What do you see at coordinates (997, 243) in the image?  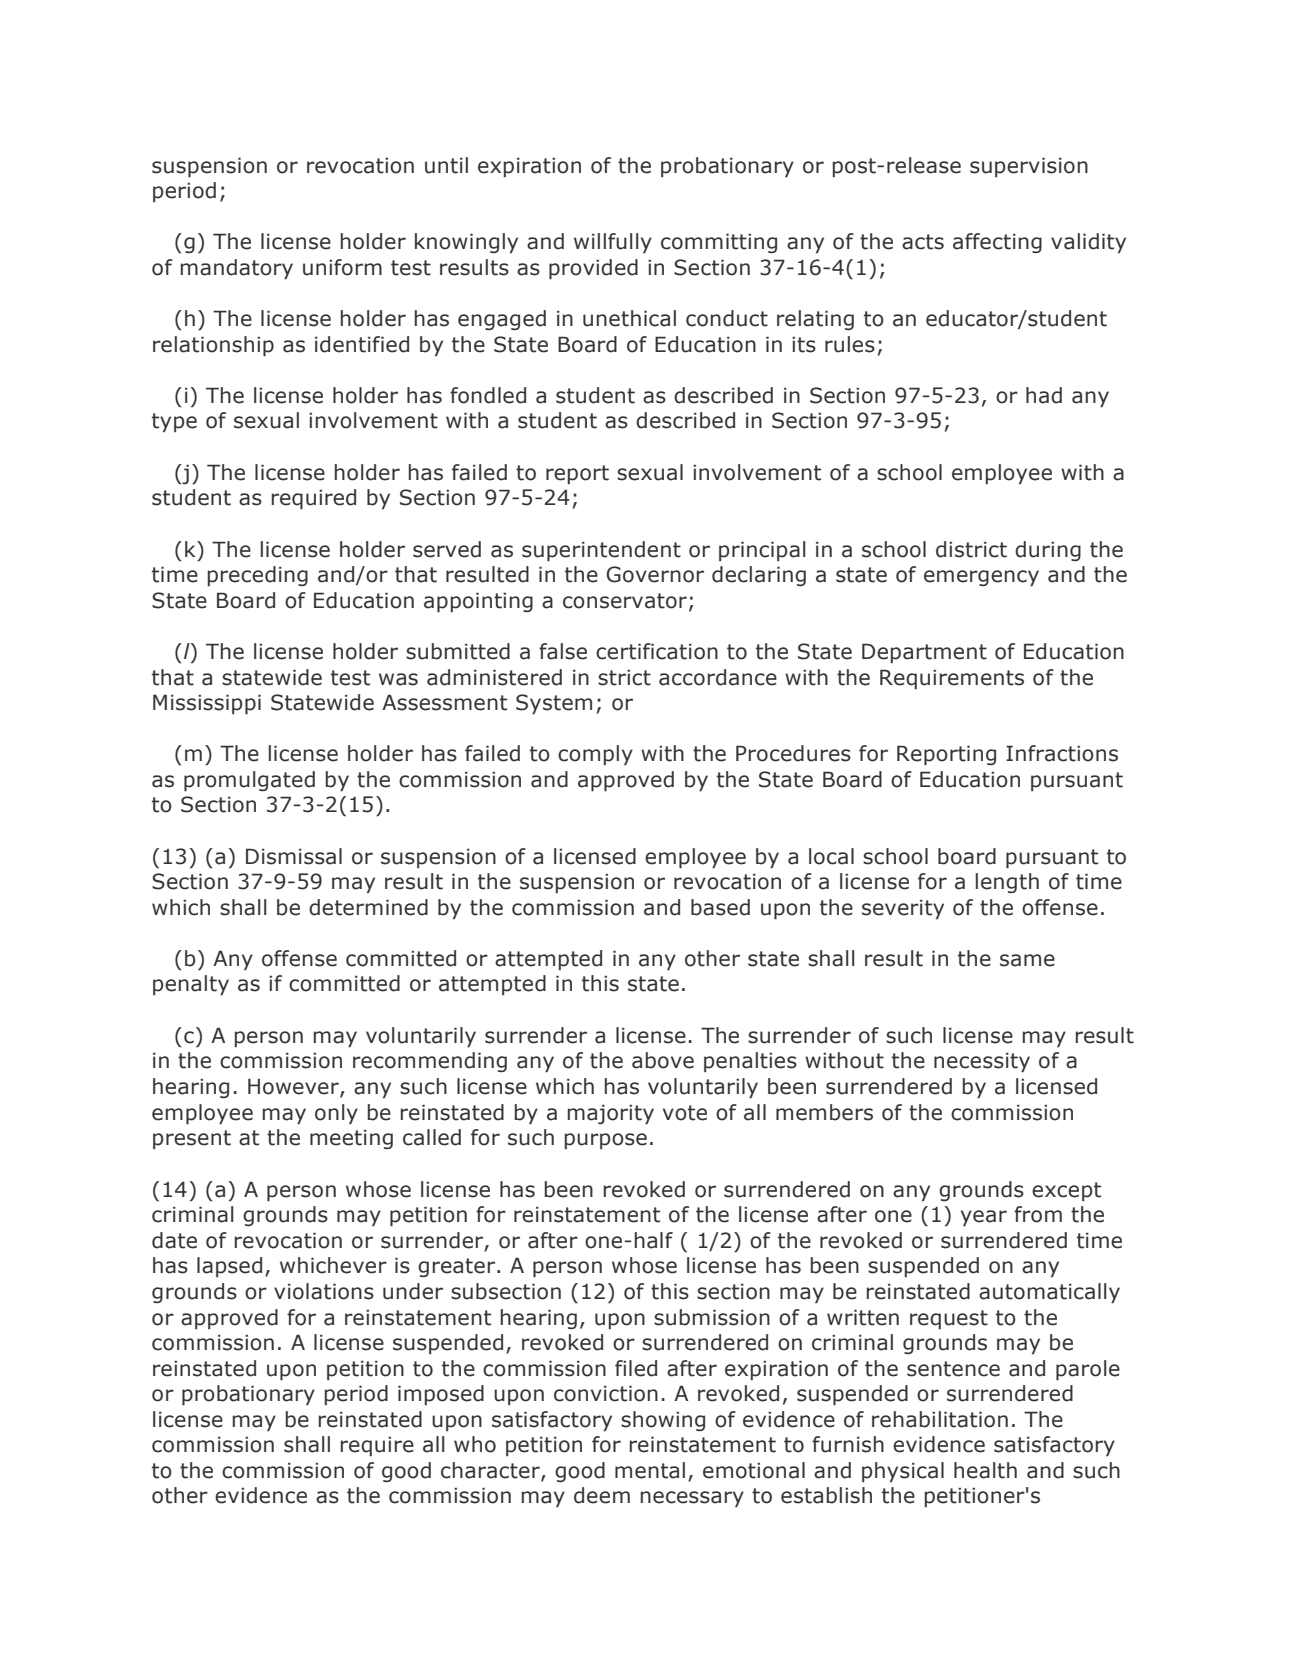 I see `affecting` at bounding box center [997, 243].
